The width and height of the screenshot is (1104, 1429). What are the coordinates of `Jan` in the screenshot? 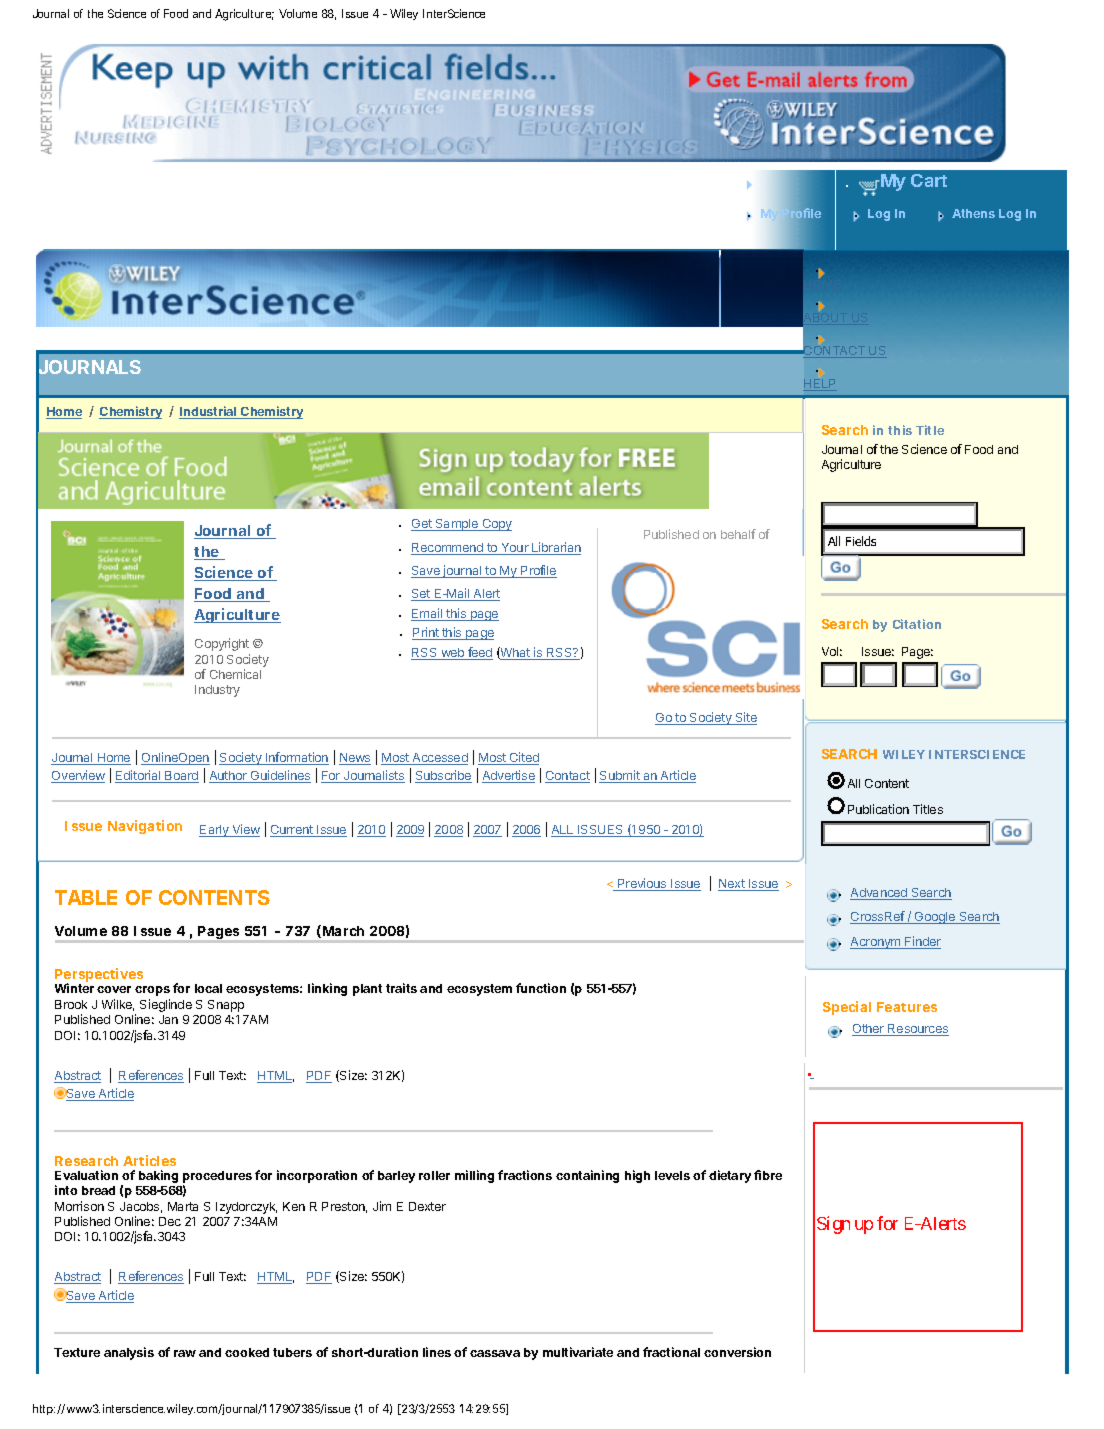 It's located at (168, 1019).
